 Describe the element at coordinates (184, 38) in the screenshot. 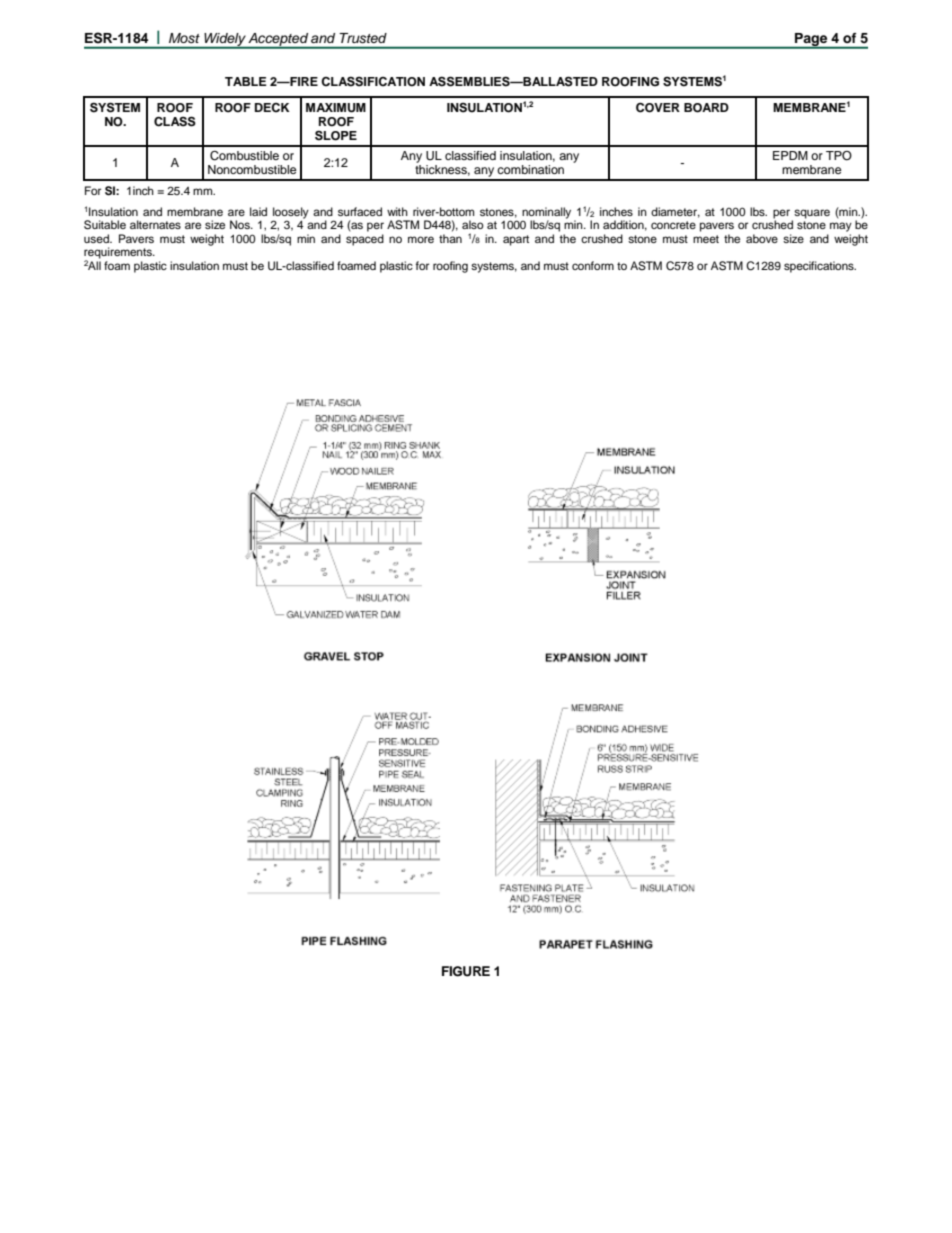

I see `Most` at that location.
